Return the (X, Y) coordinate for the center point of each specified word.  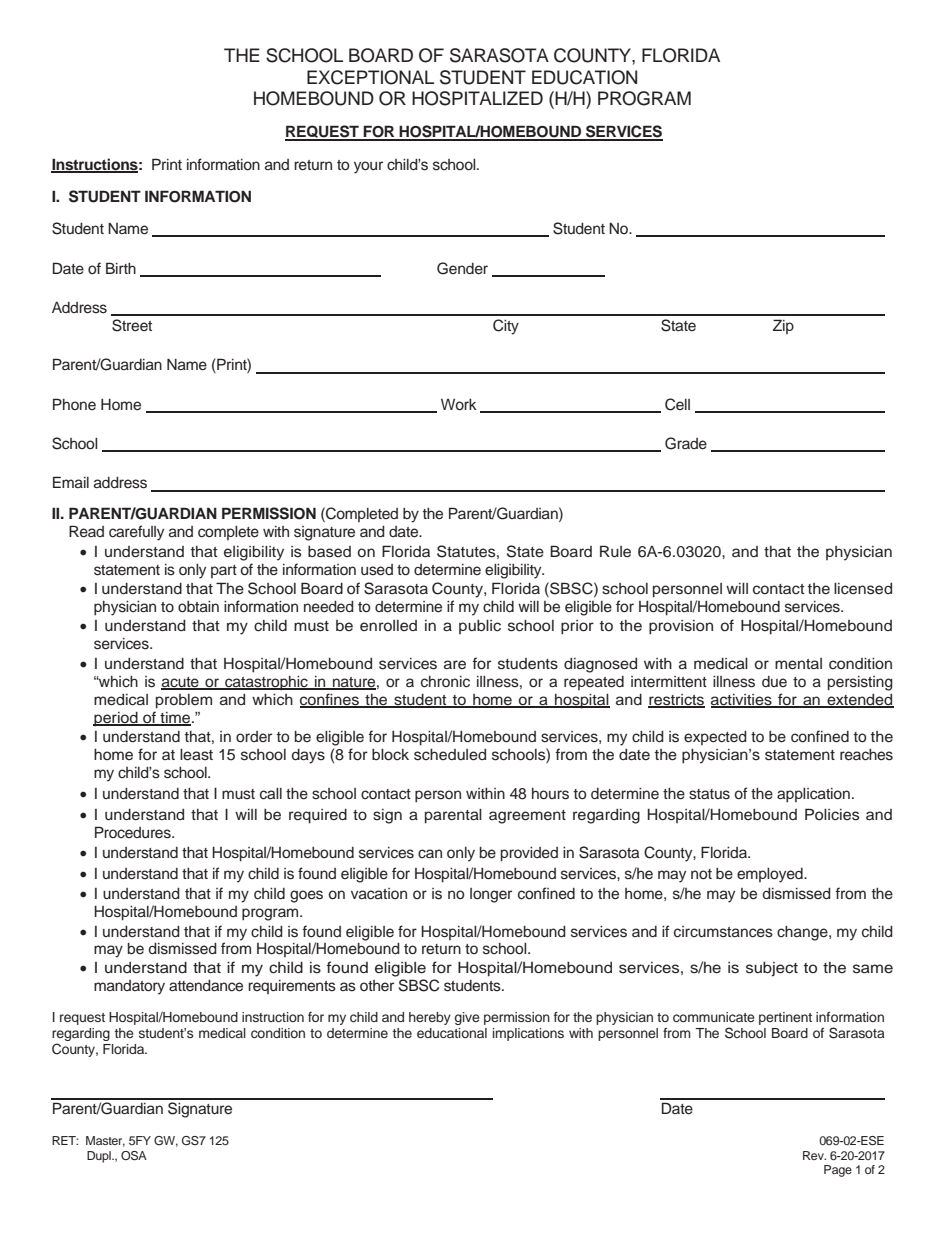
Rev (814, 1155)
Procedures (134, 832)
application (813, 795)
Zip (783, 326)
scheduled (450, 755)
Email (71, 482)
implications (528, 1034)
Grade (686, 443)
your (368, 167)
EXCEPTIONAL (370, 77)
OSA (134, 1156)
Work (459, 404)
